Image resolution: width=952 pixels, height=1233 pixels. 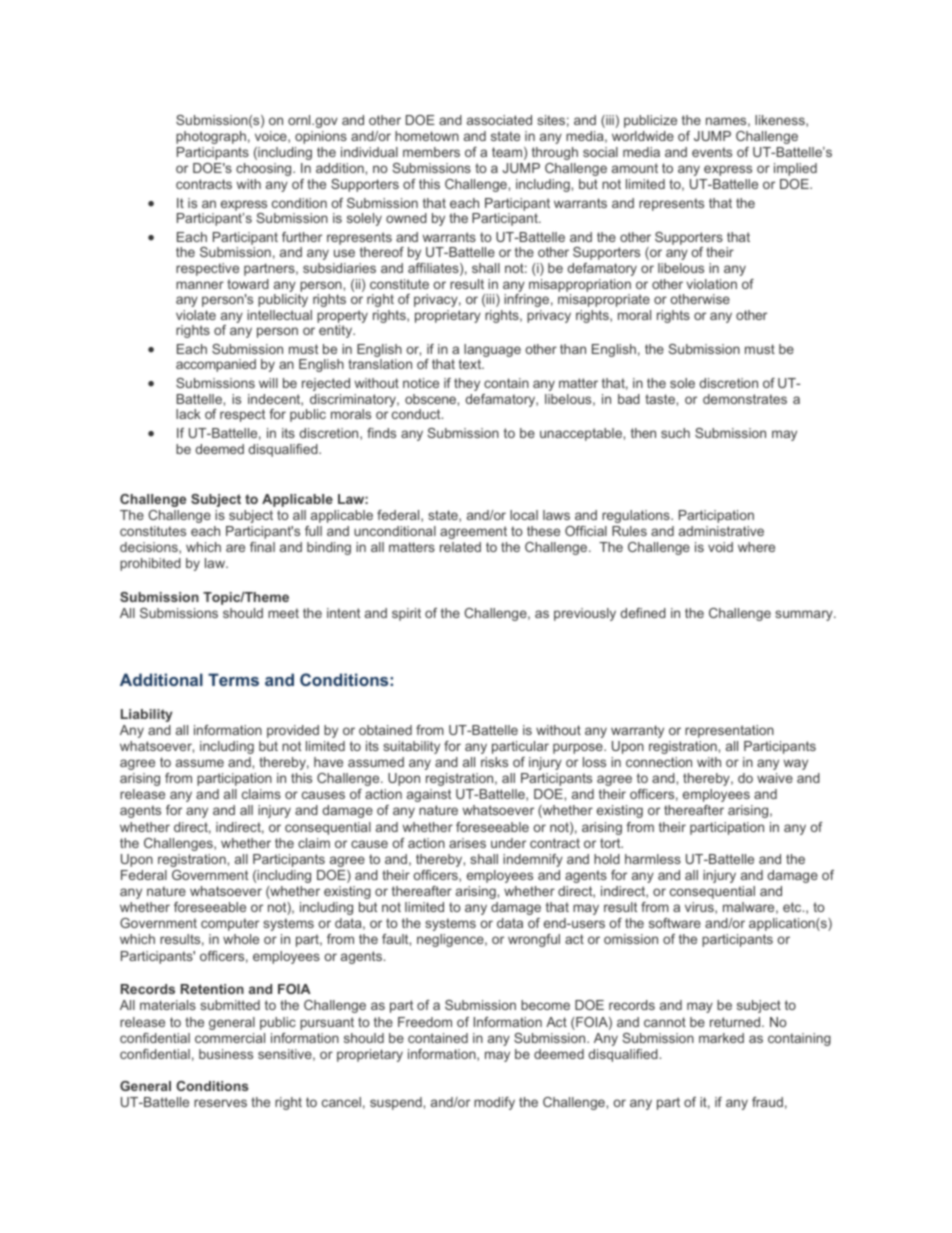 What do you see at coordinates (721, 1038) in the document?
I see `marked` at bounding box center [721, 1038].
